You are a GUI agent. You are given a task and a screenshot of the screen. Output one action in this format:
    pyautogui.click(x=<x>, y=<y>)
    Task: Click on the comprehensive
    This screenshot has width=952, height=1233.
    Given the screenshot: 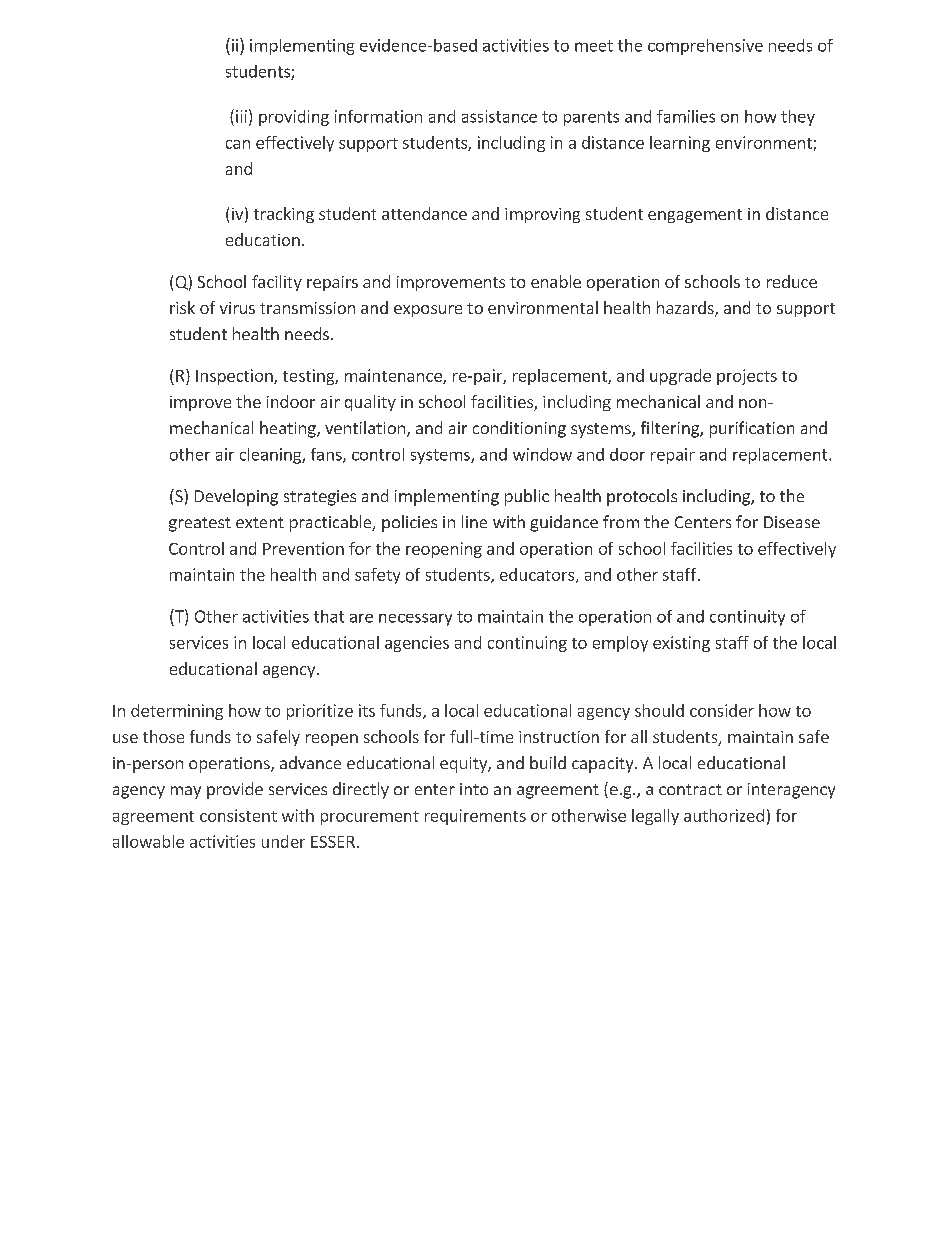 What is the action you would take?
    pyautogui.click(x=705, y=47)
